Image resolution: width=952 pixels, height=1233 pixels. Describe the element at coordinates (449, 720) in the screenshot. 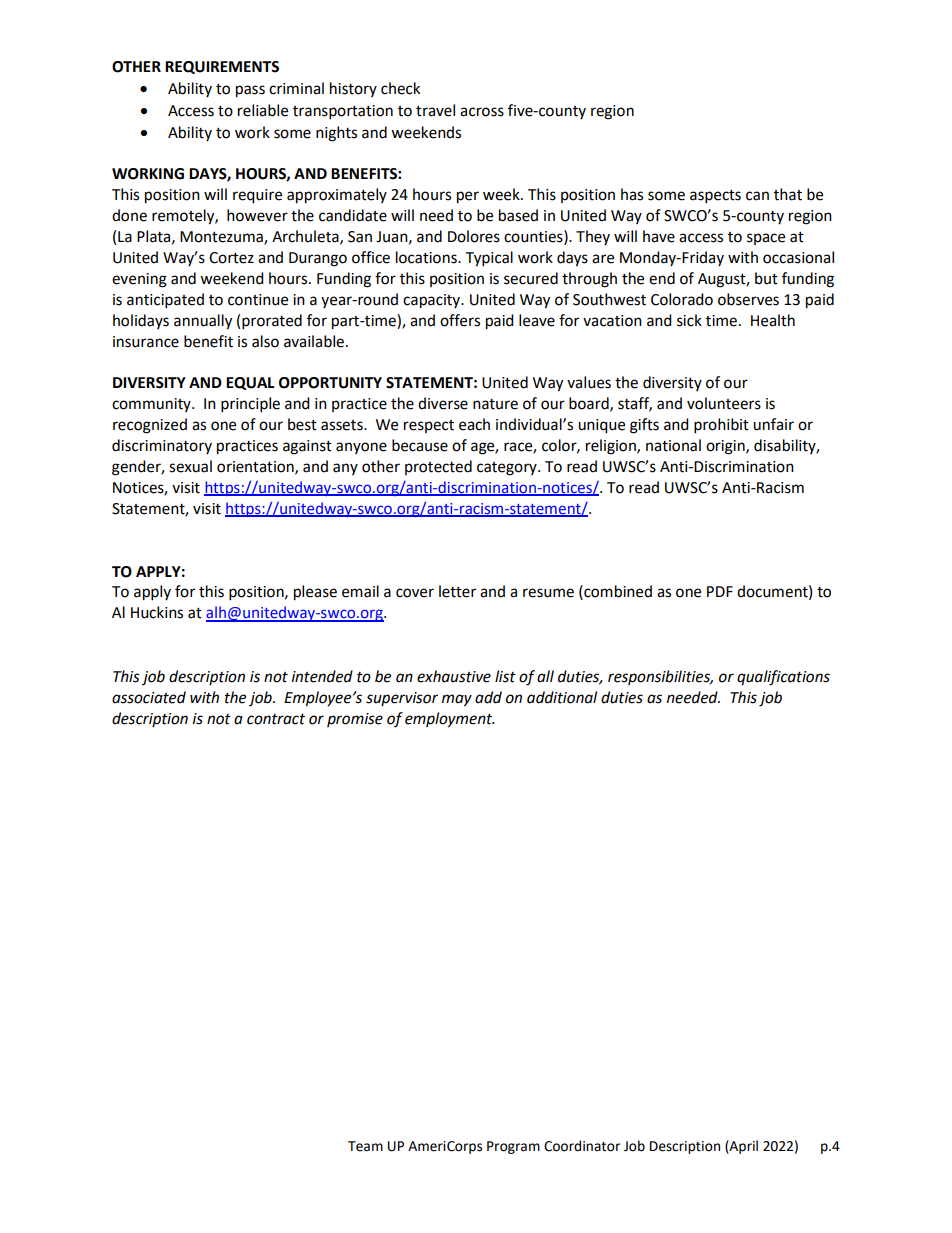

I see `employment` at that location.
